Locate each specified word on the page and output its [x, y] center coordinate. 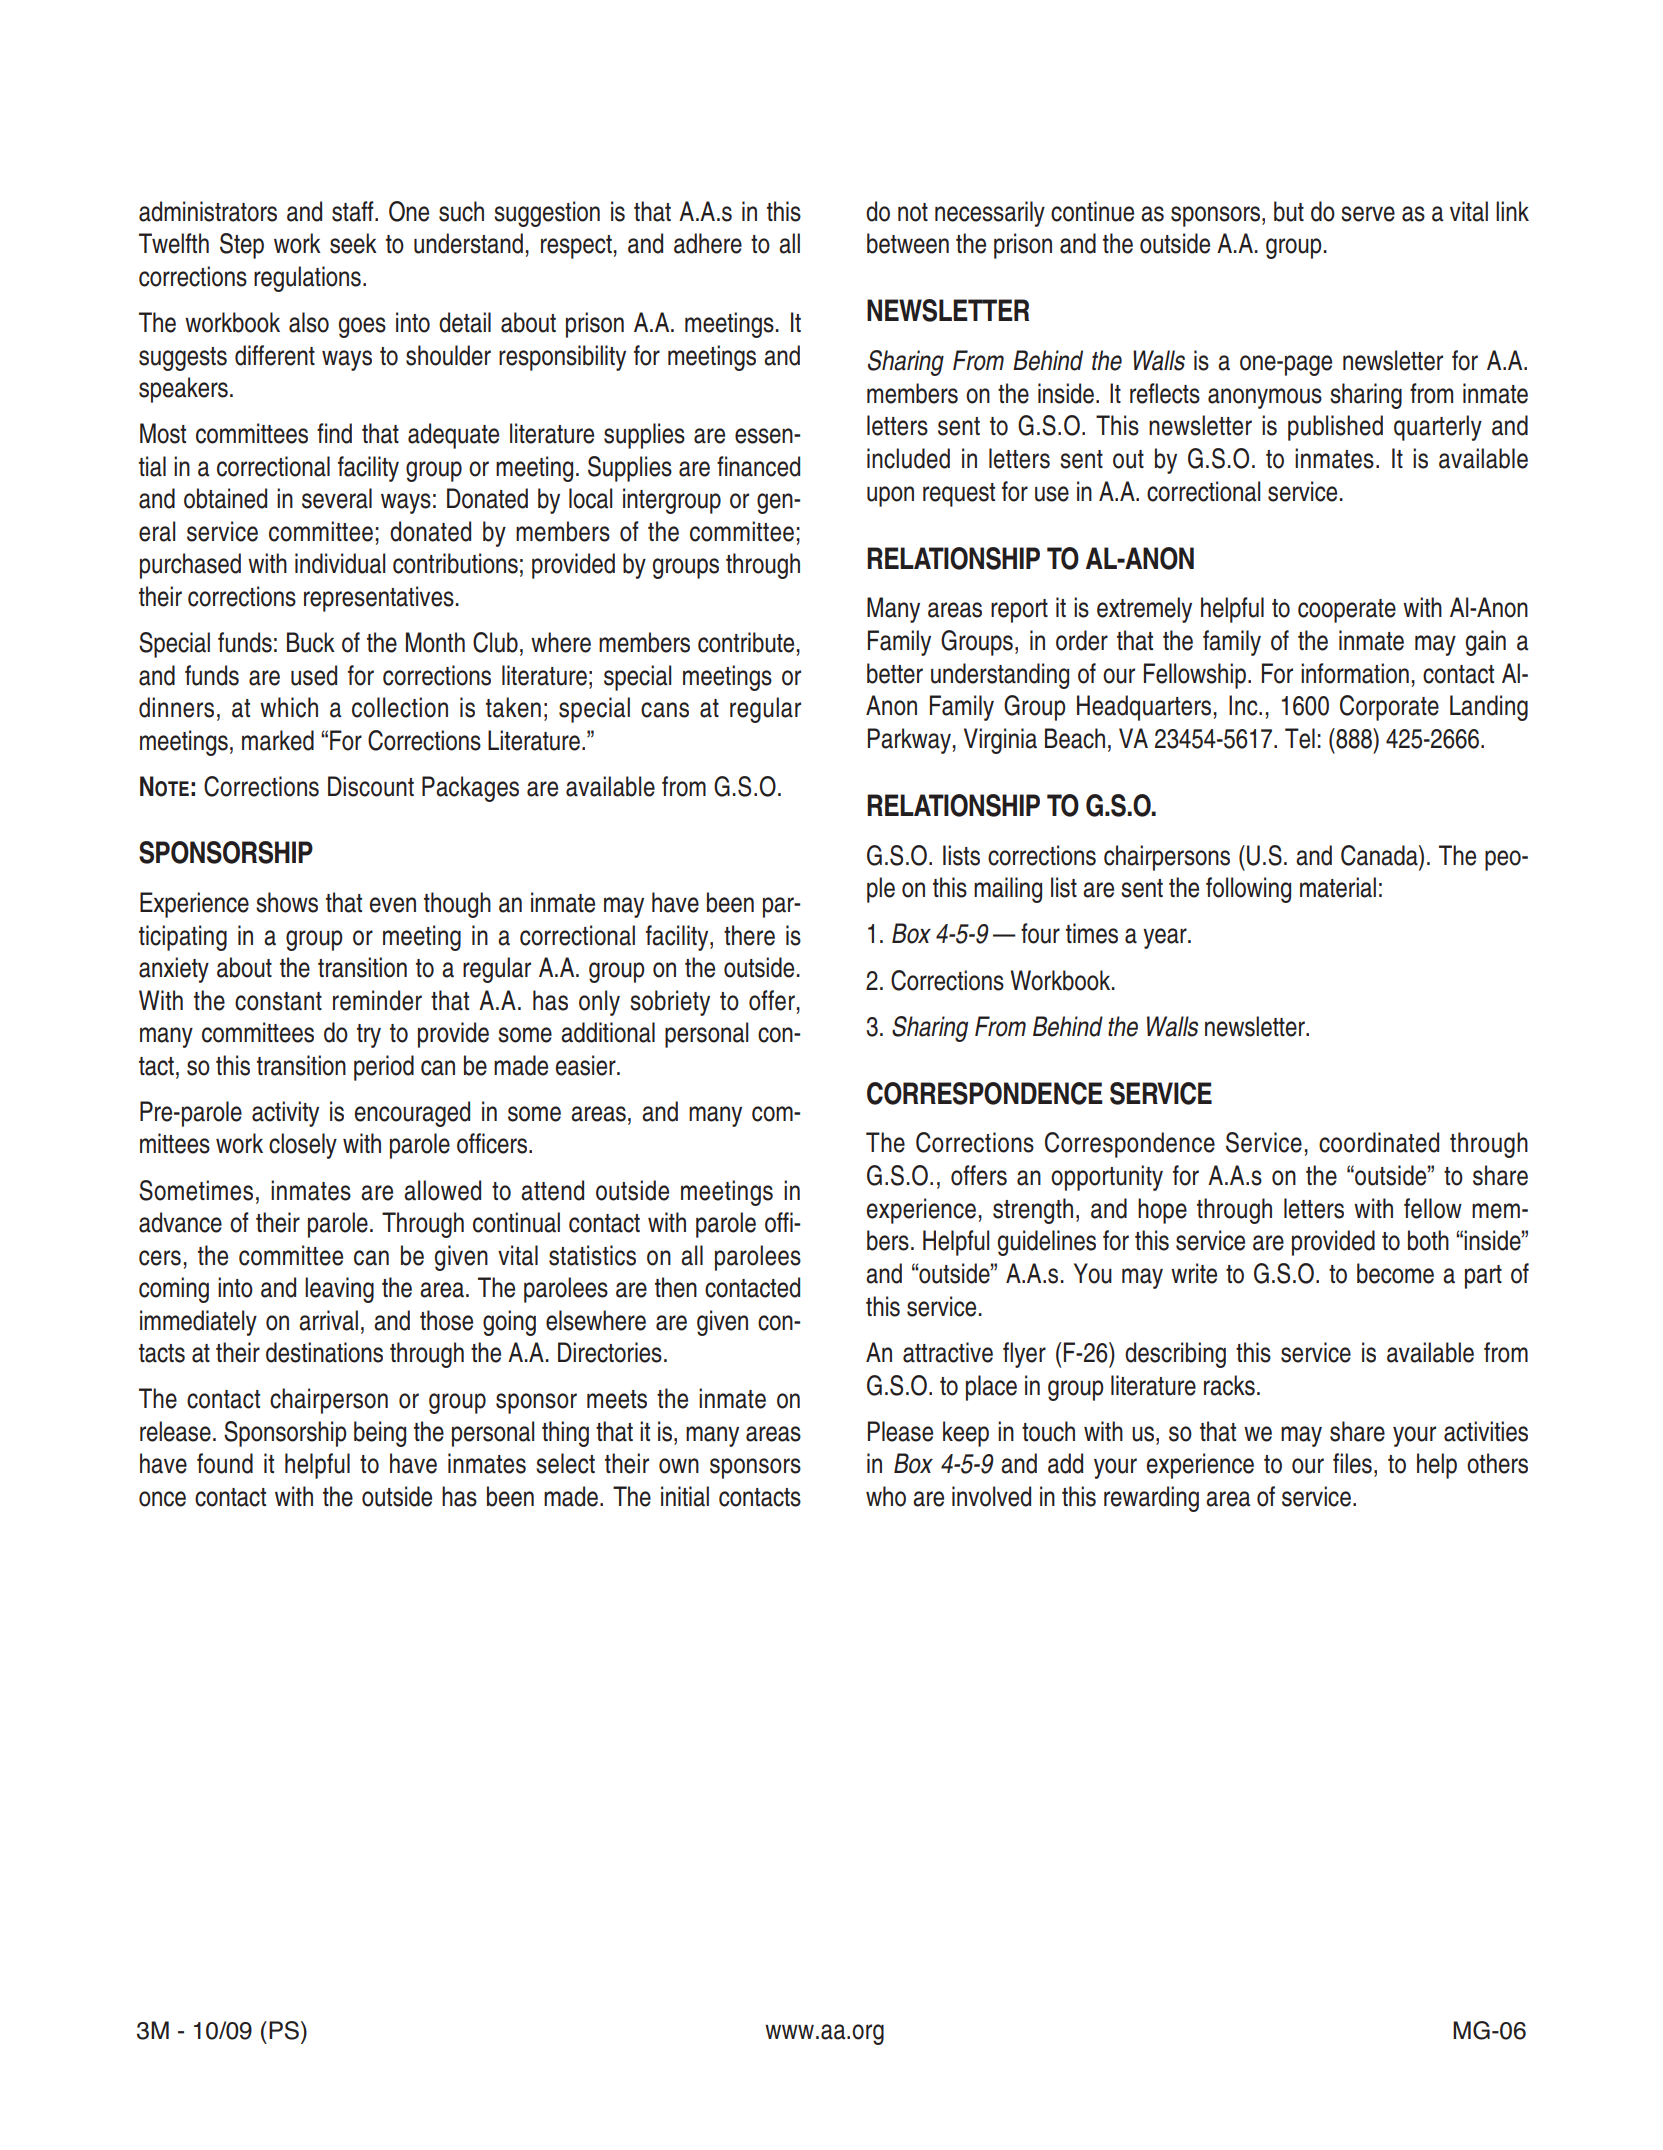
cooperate [1347, 611]
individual [340, 563]
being [380, 1434]
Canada [1380, 855]
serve [1368, 214]
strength [1033, 1211]
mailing [1008, 890]
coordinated [1379, 1142]
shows [287, 902]
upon [890, 496]
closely [303, 1146]
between [908, 243]
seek [353, 243]
